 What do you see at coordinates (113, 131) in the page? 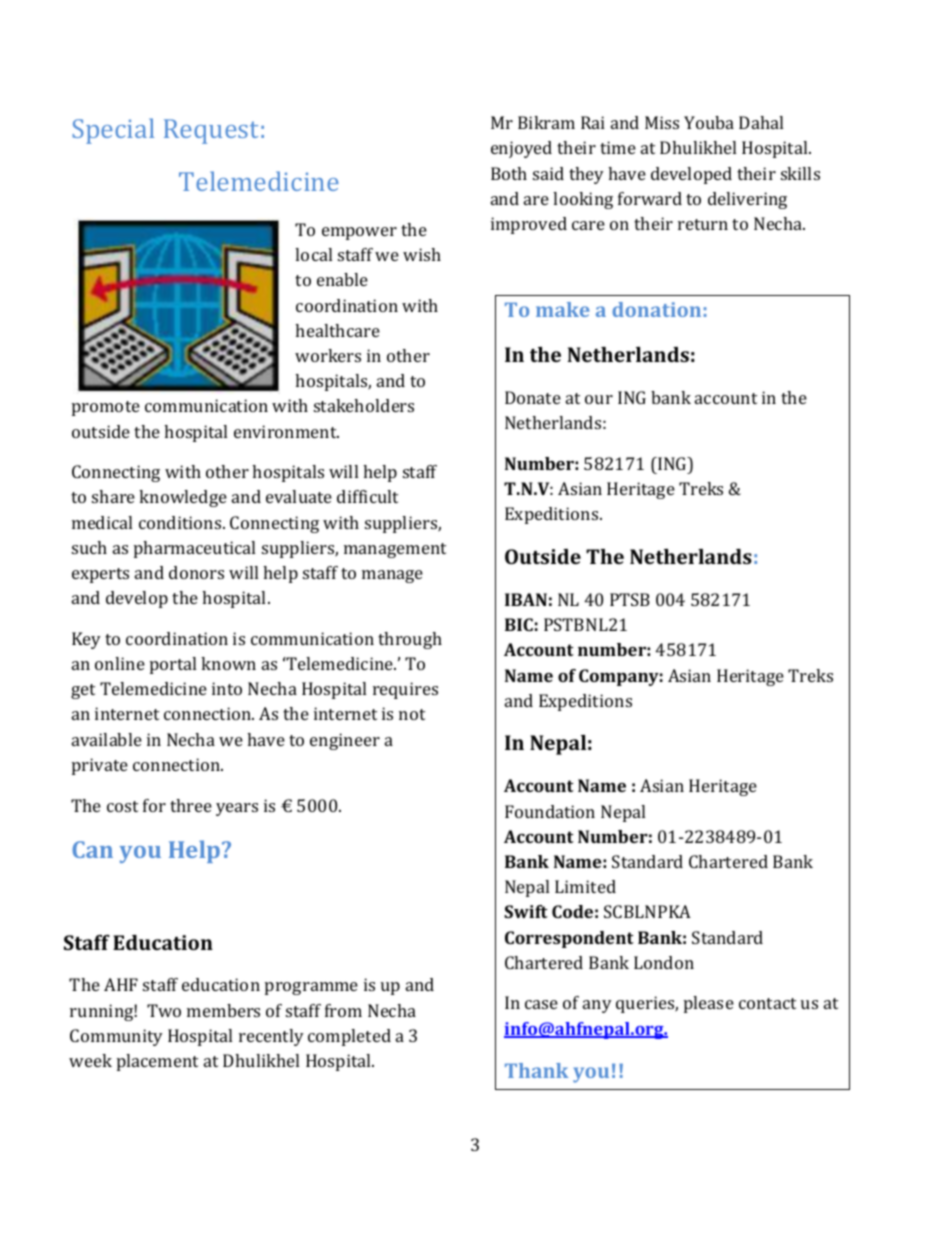
I see `Special` at bounding box center [113, 131].
